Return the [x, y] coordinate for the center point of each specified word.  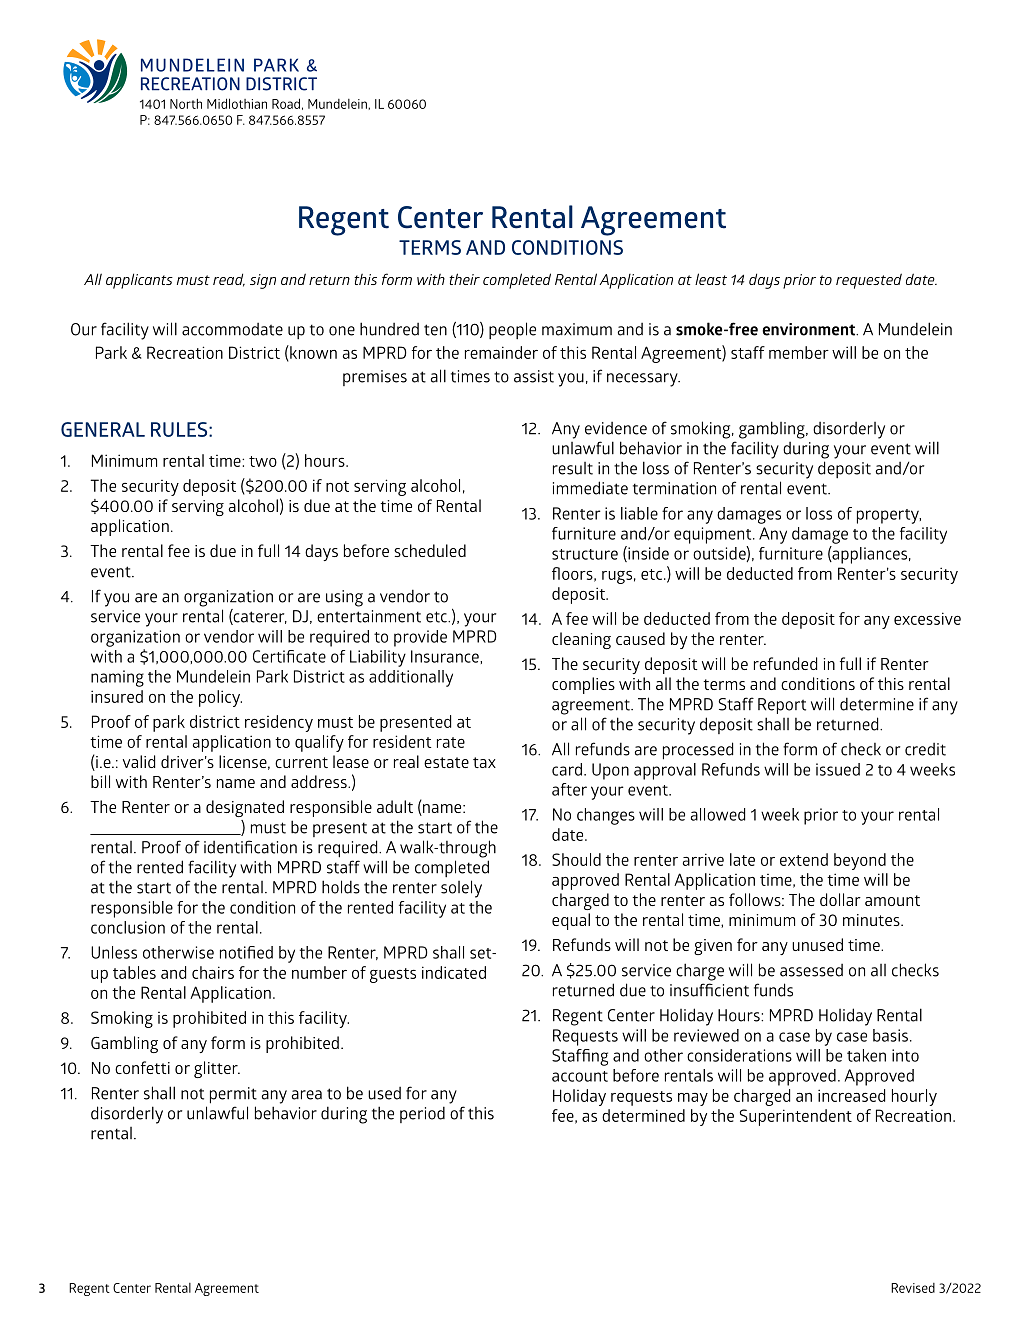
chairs [213, 972]
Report [782, 706]
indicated [454, 972]
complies [583, 685]
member [799, 352]
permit [233, 1095]
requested [869, 281]
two [263, 461]
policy [220, 698]
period [422, 1114]
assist [534, 376]
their [464, 279]
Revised [913, 1288]
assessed [811, 970]
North [186, 103]
